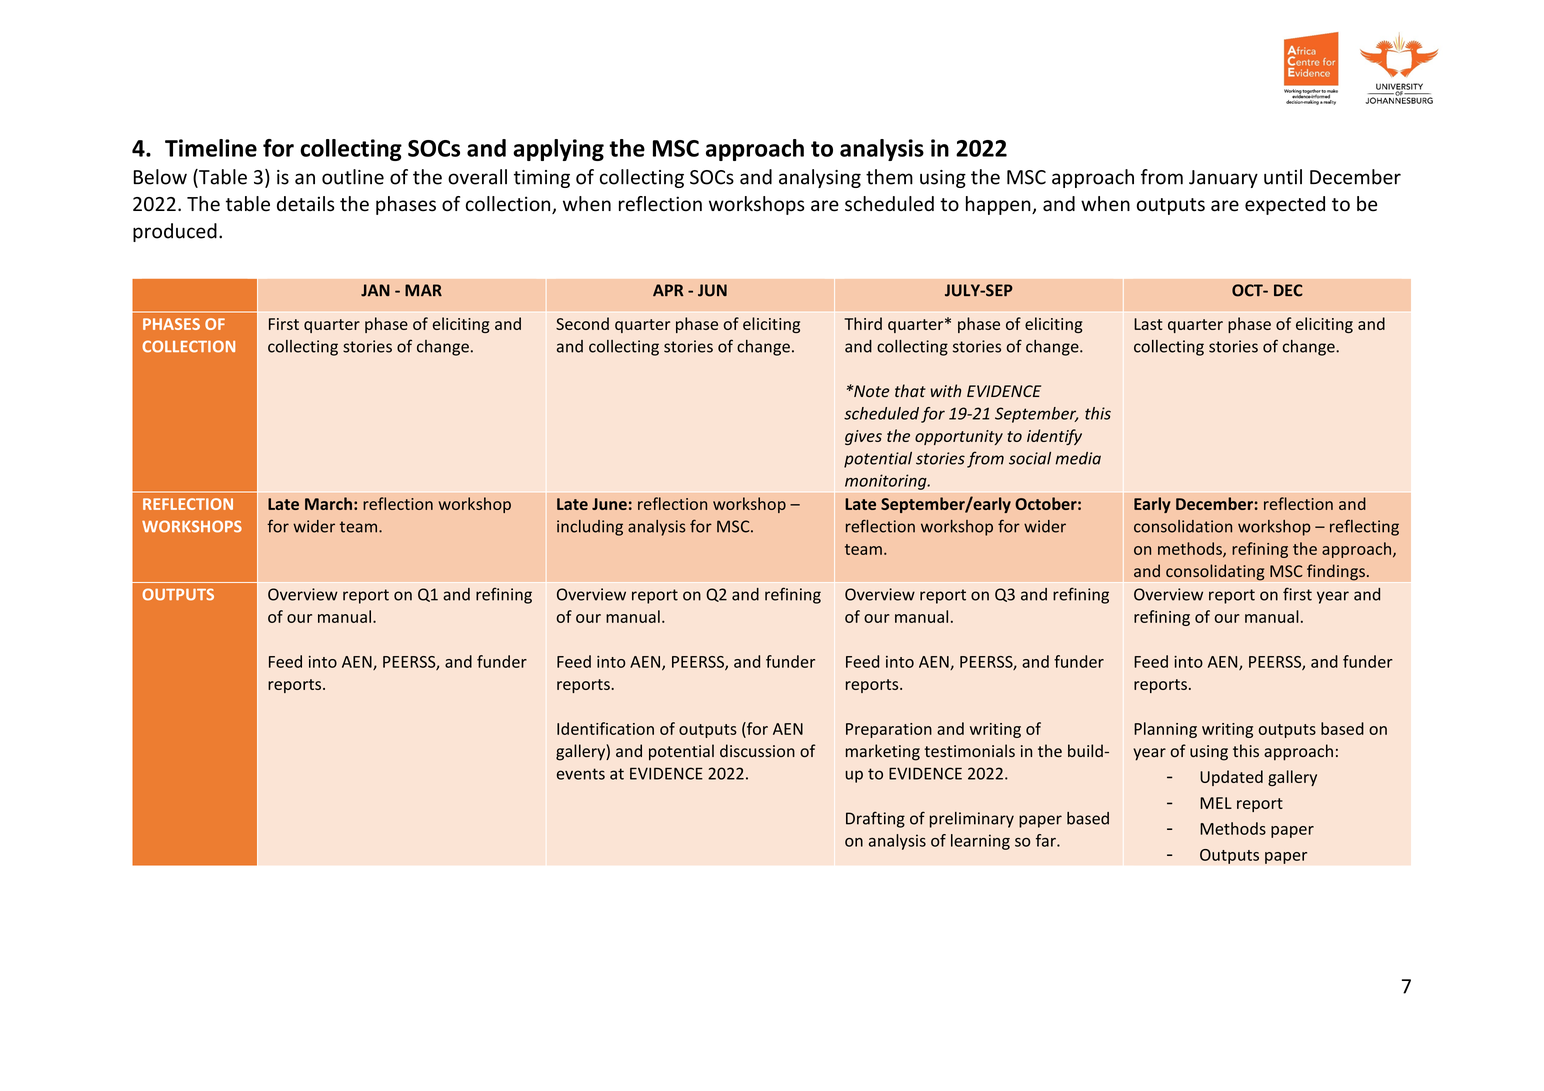 This document has height=1091, width=1544. What do you see at coordinates (328, 503) in the document?
I see `March` at bounding box center [328, 503].
